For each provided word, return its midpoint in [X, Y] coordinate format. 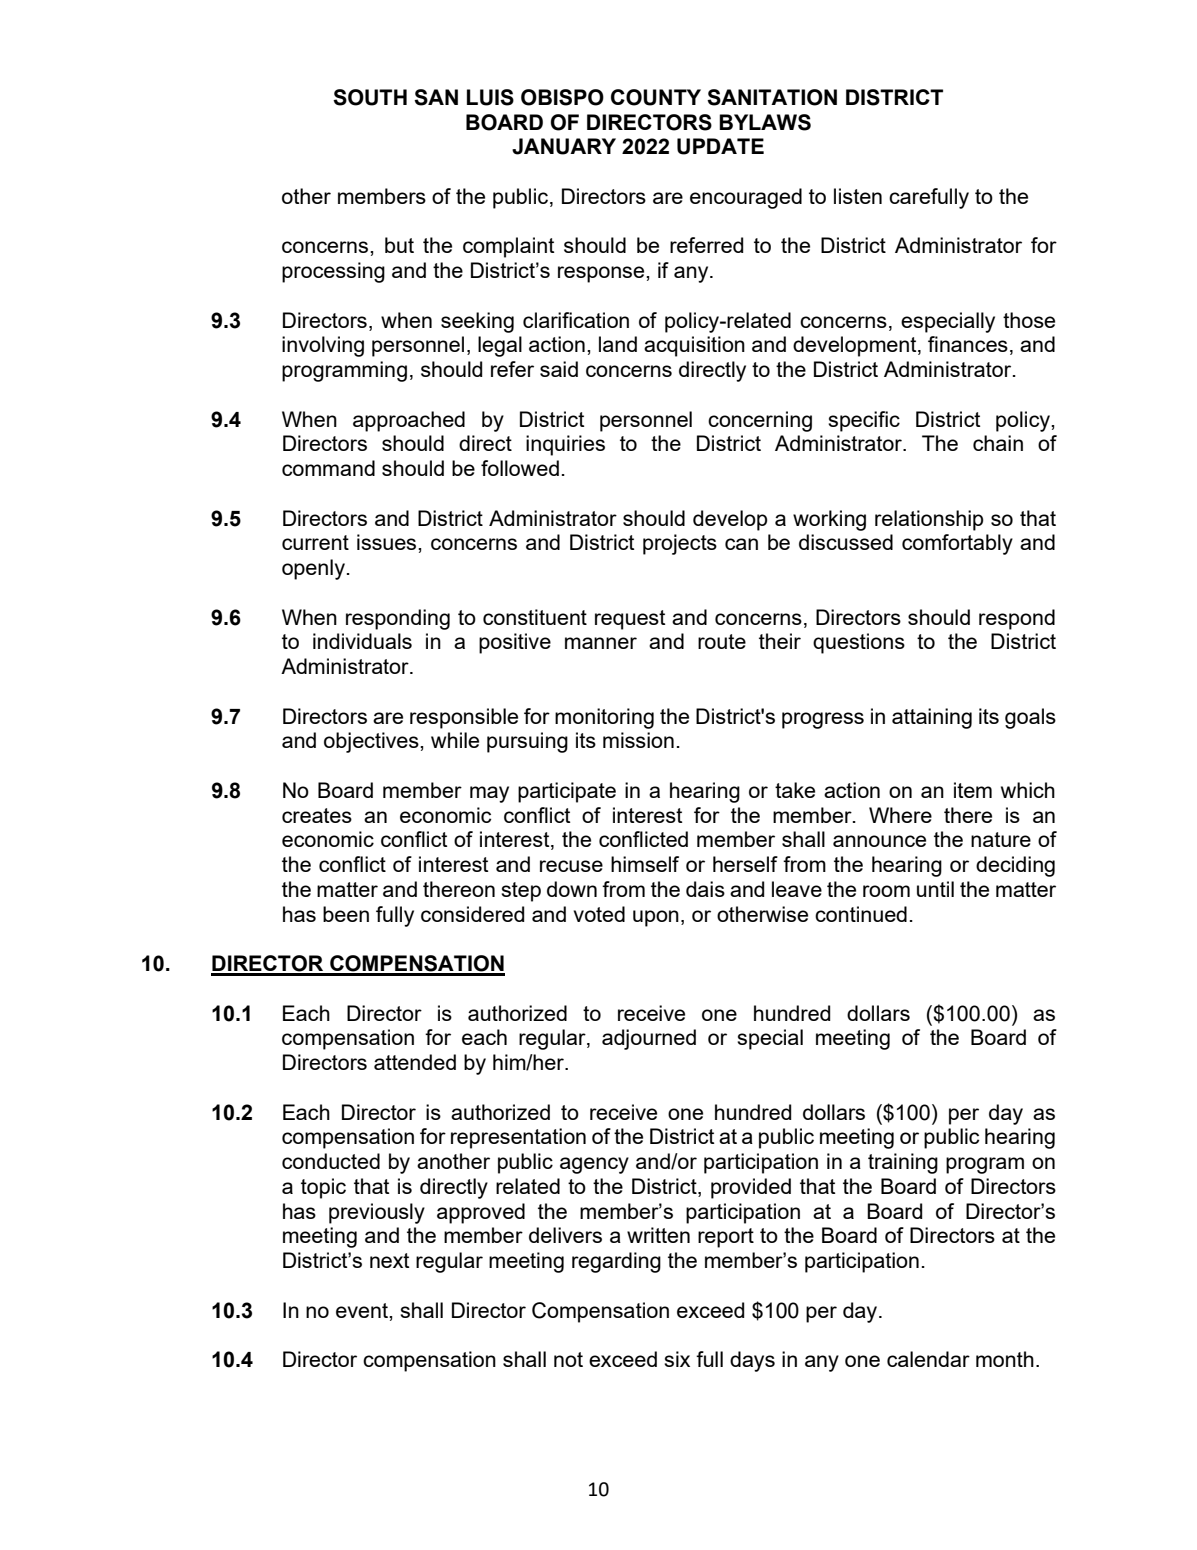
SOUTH [370, 97]
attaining [932, 718]
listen [858, 196]
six [677, 1359]
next [389, 1260]
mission [638, 740]
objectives [372, 742]
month [1005, 1359]
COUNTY [656, 97]
